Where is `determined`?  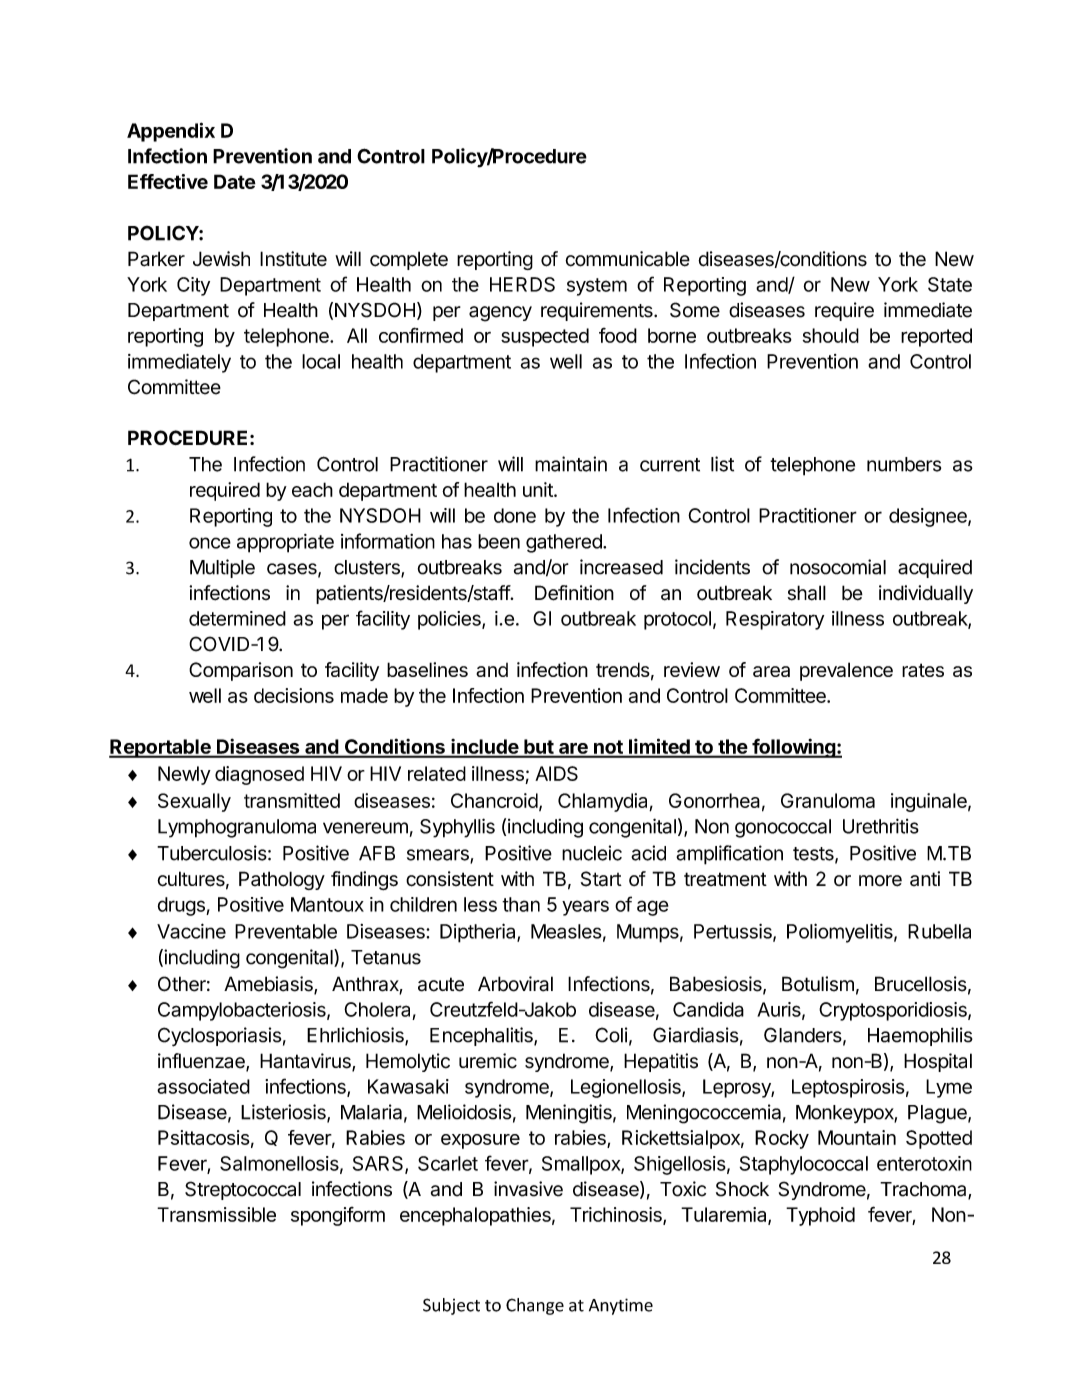
determined is located at coordinates (237, 618).
